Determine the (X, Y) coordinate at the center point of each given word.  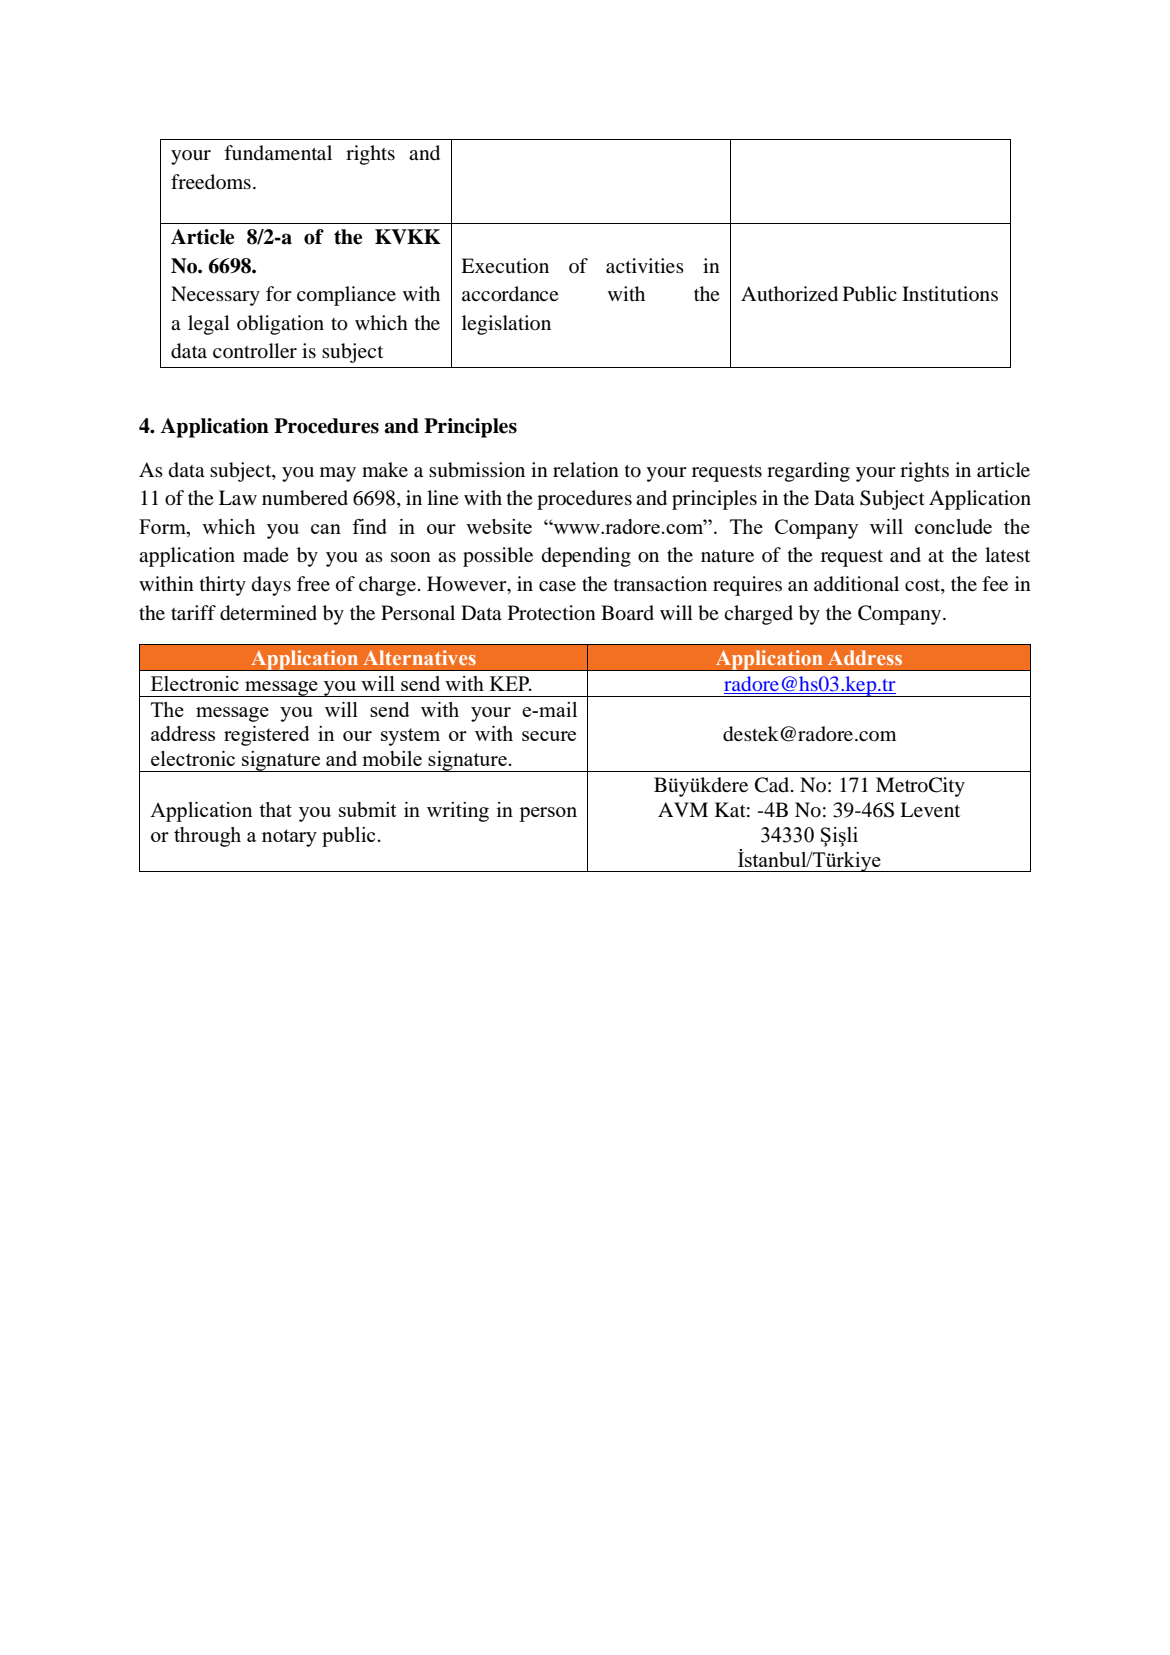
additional (856, 584)
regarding (808, 472)
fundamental (278, 152)
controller (255, 351)
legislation (506, 325)
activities (645, 265)
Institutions (950, 293)
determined (268, 613)
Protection (552, 613)
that (275, 809)
